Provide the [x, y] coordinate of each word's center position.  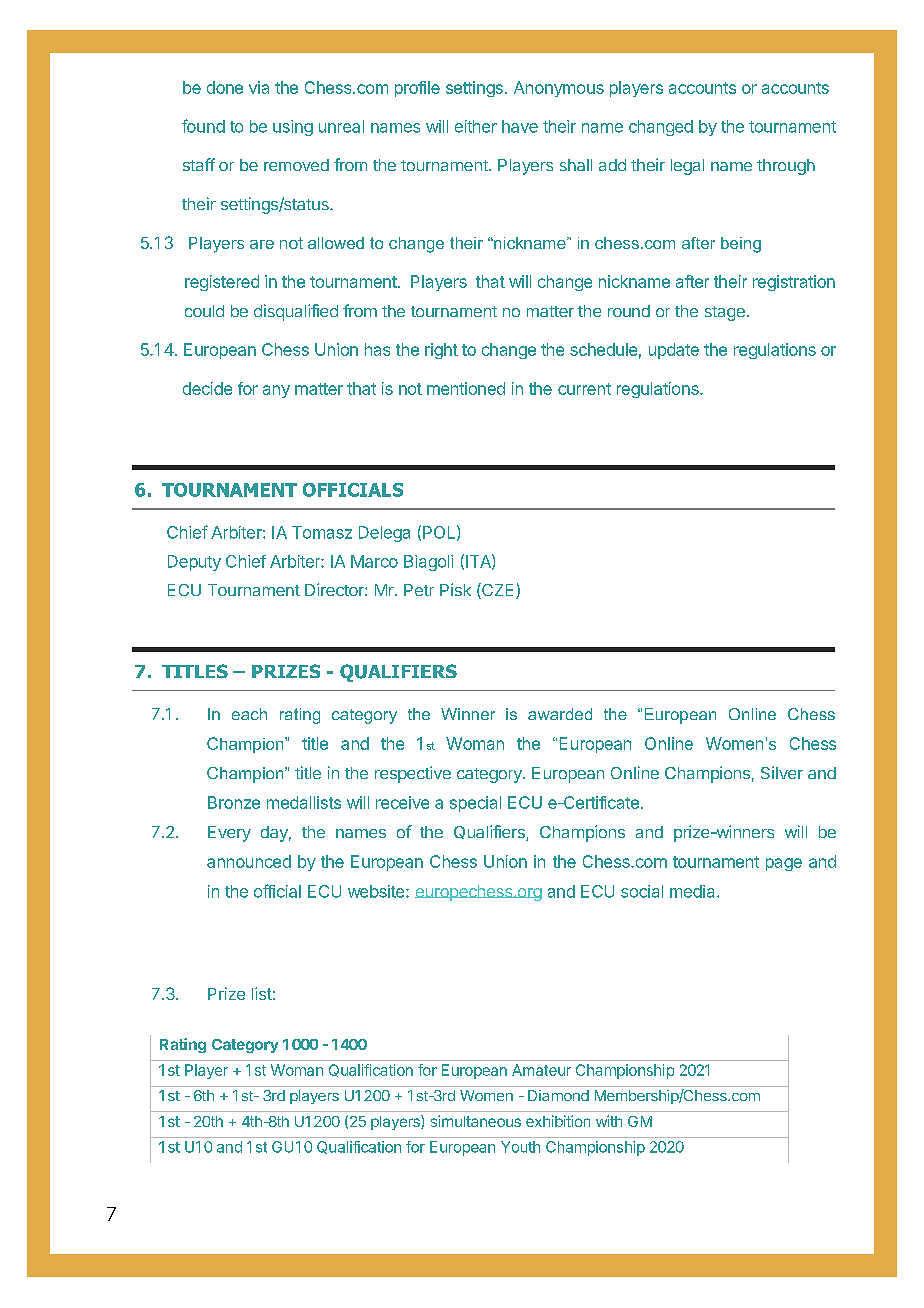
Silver [782, 772]
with [609, 1121]
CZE [498, 591]
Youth [520, 1147]
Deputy [194, 563]
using [293, 128]
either [476, 126]
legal [687, 167]
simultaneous [476, 1121]
